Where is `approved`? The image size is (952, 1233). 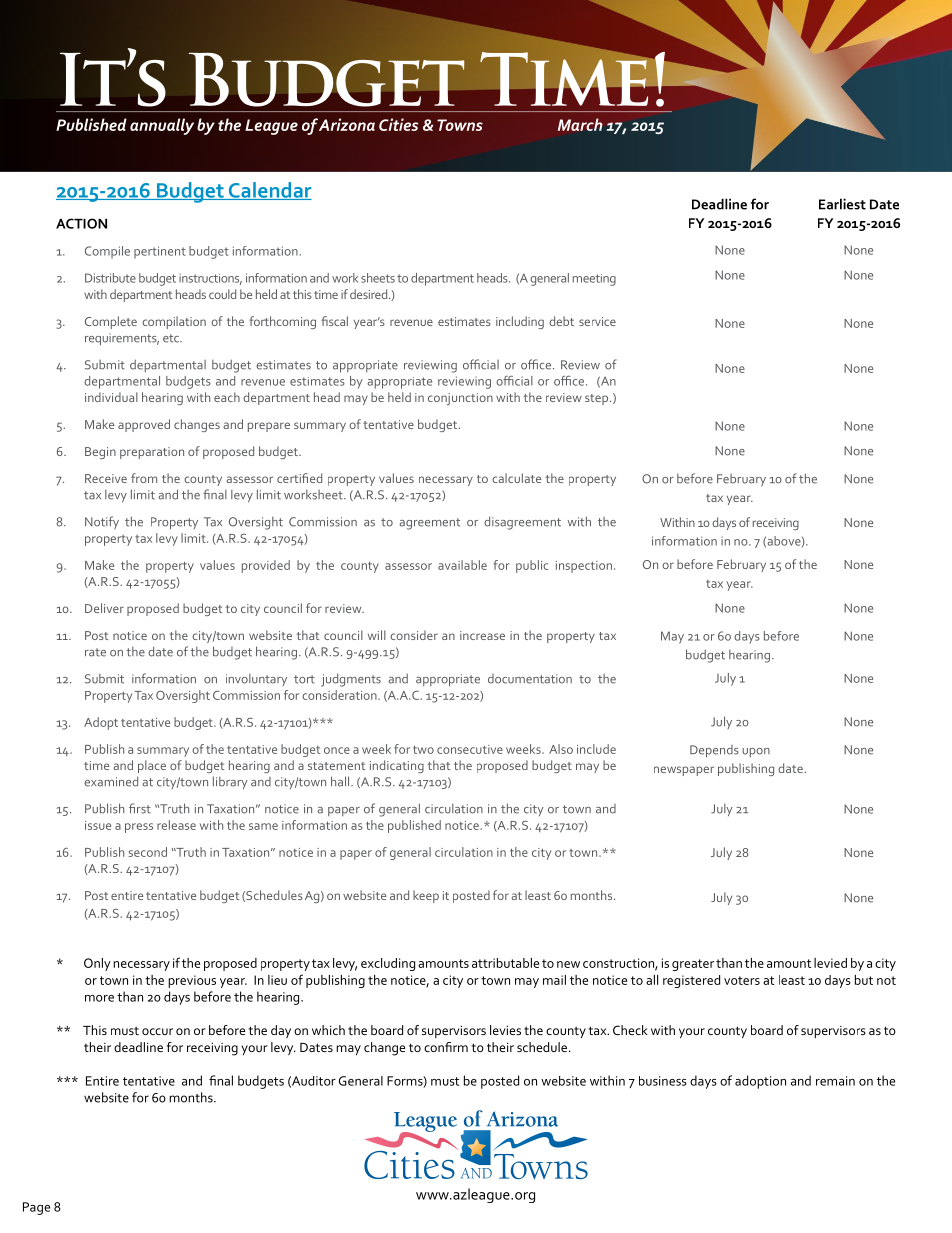 approved is located at coordinates (144, 425).
